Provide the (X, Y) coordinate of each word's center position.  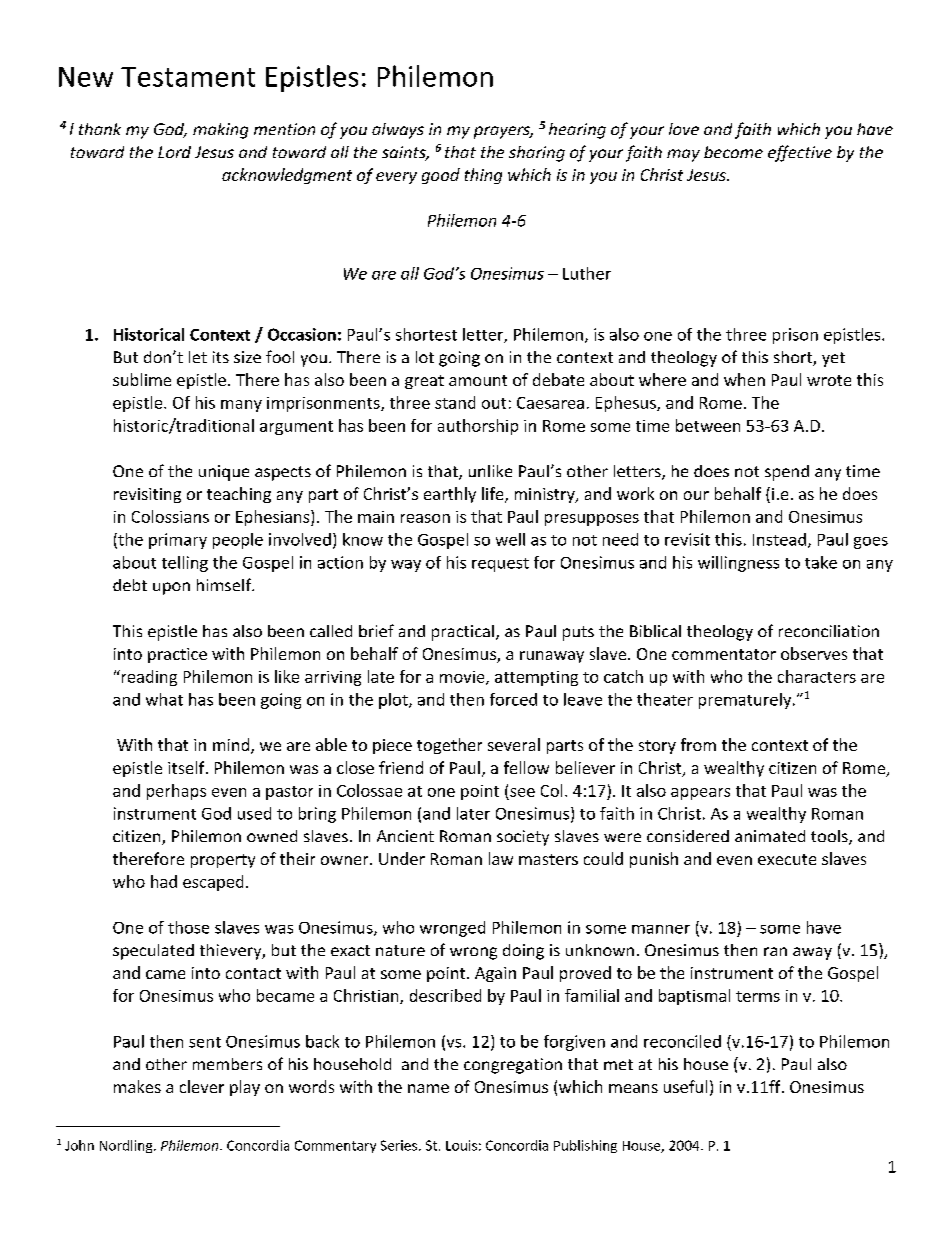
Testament (188, 77)
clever (202, 1086)
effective (800, 153)
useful (685, 1086)
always (398, 131)
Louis (461, 1145)
